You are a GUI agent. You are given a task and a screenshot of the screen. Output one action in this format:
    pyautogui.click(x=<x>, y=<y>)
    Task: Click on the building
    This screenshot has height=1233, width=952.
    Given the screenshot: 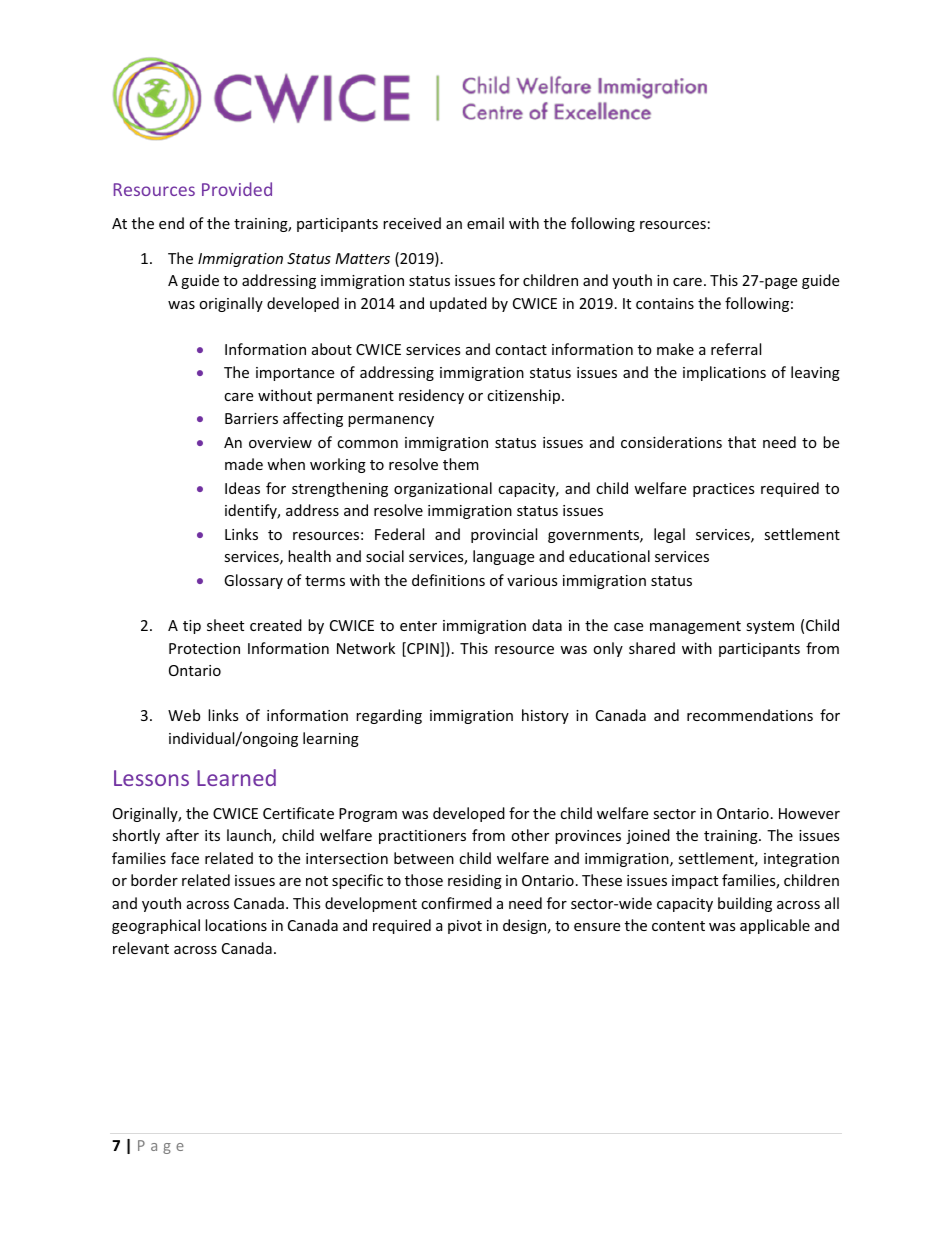 What is the action you would take?
    pyautogui.click(x=745, y=904)
